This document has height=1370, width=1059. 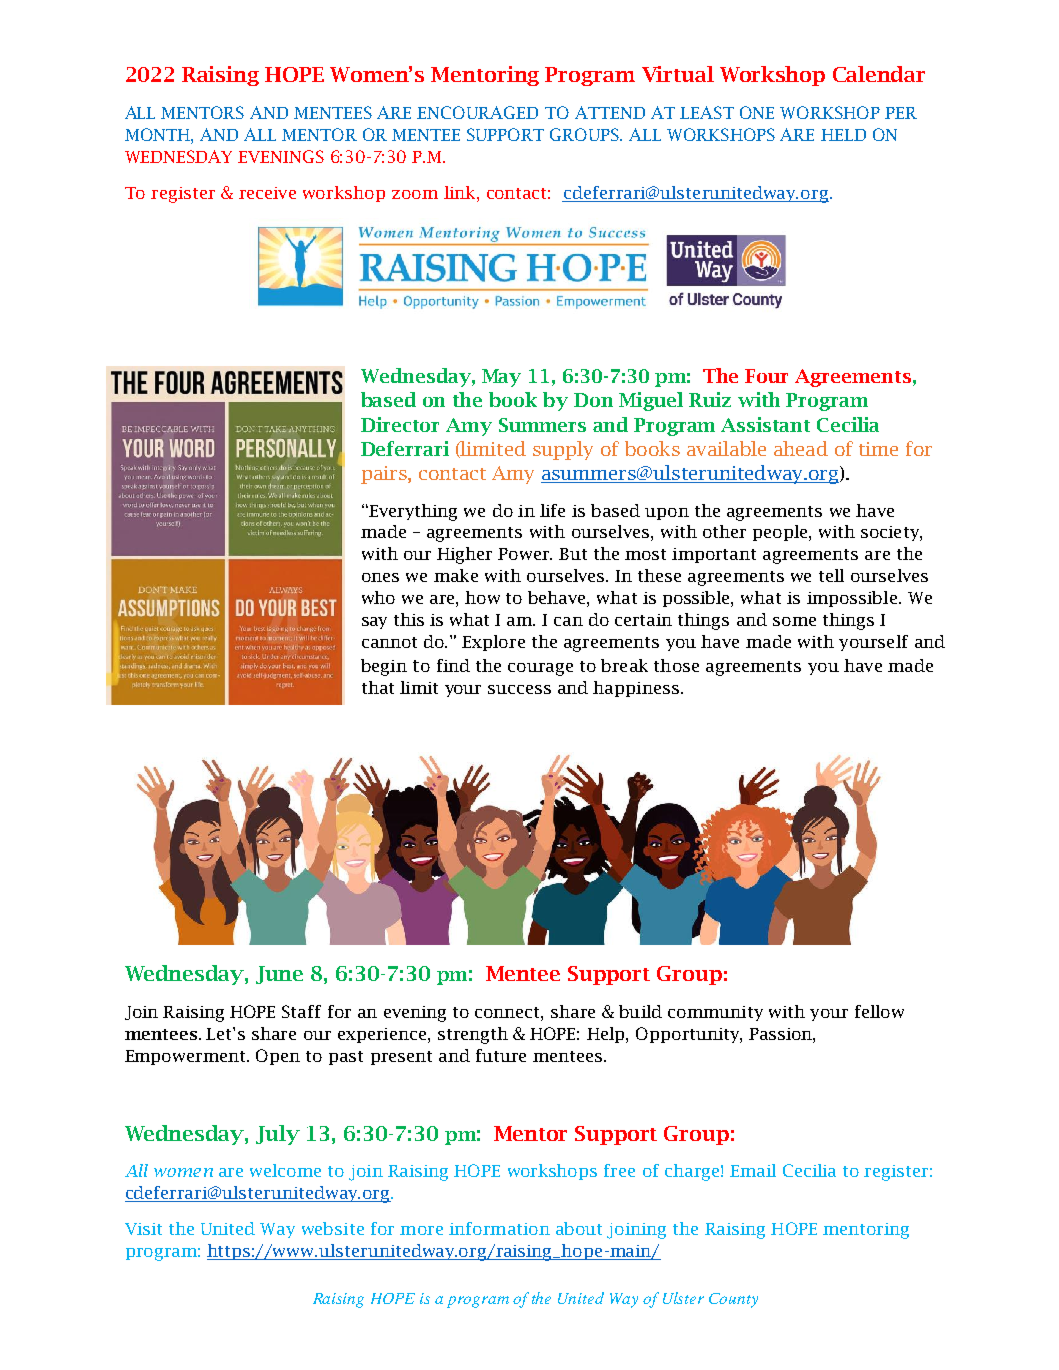 I want to click on ATTEND, so click(x=610, y=112).
